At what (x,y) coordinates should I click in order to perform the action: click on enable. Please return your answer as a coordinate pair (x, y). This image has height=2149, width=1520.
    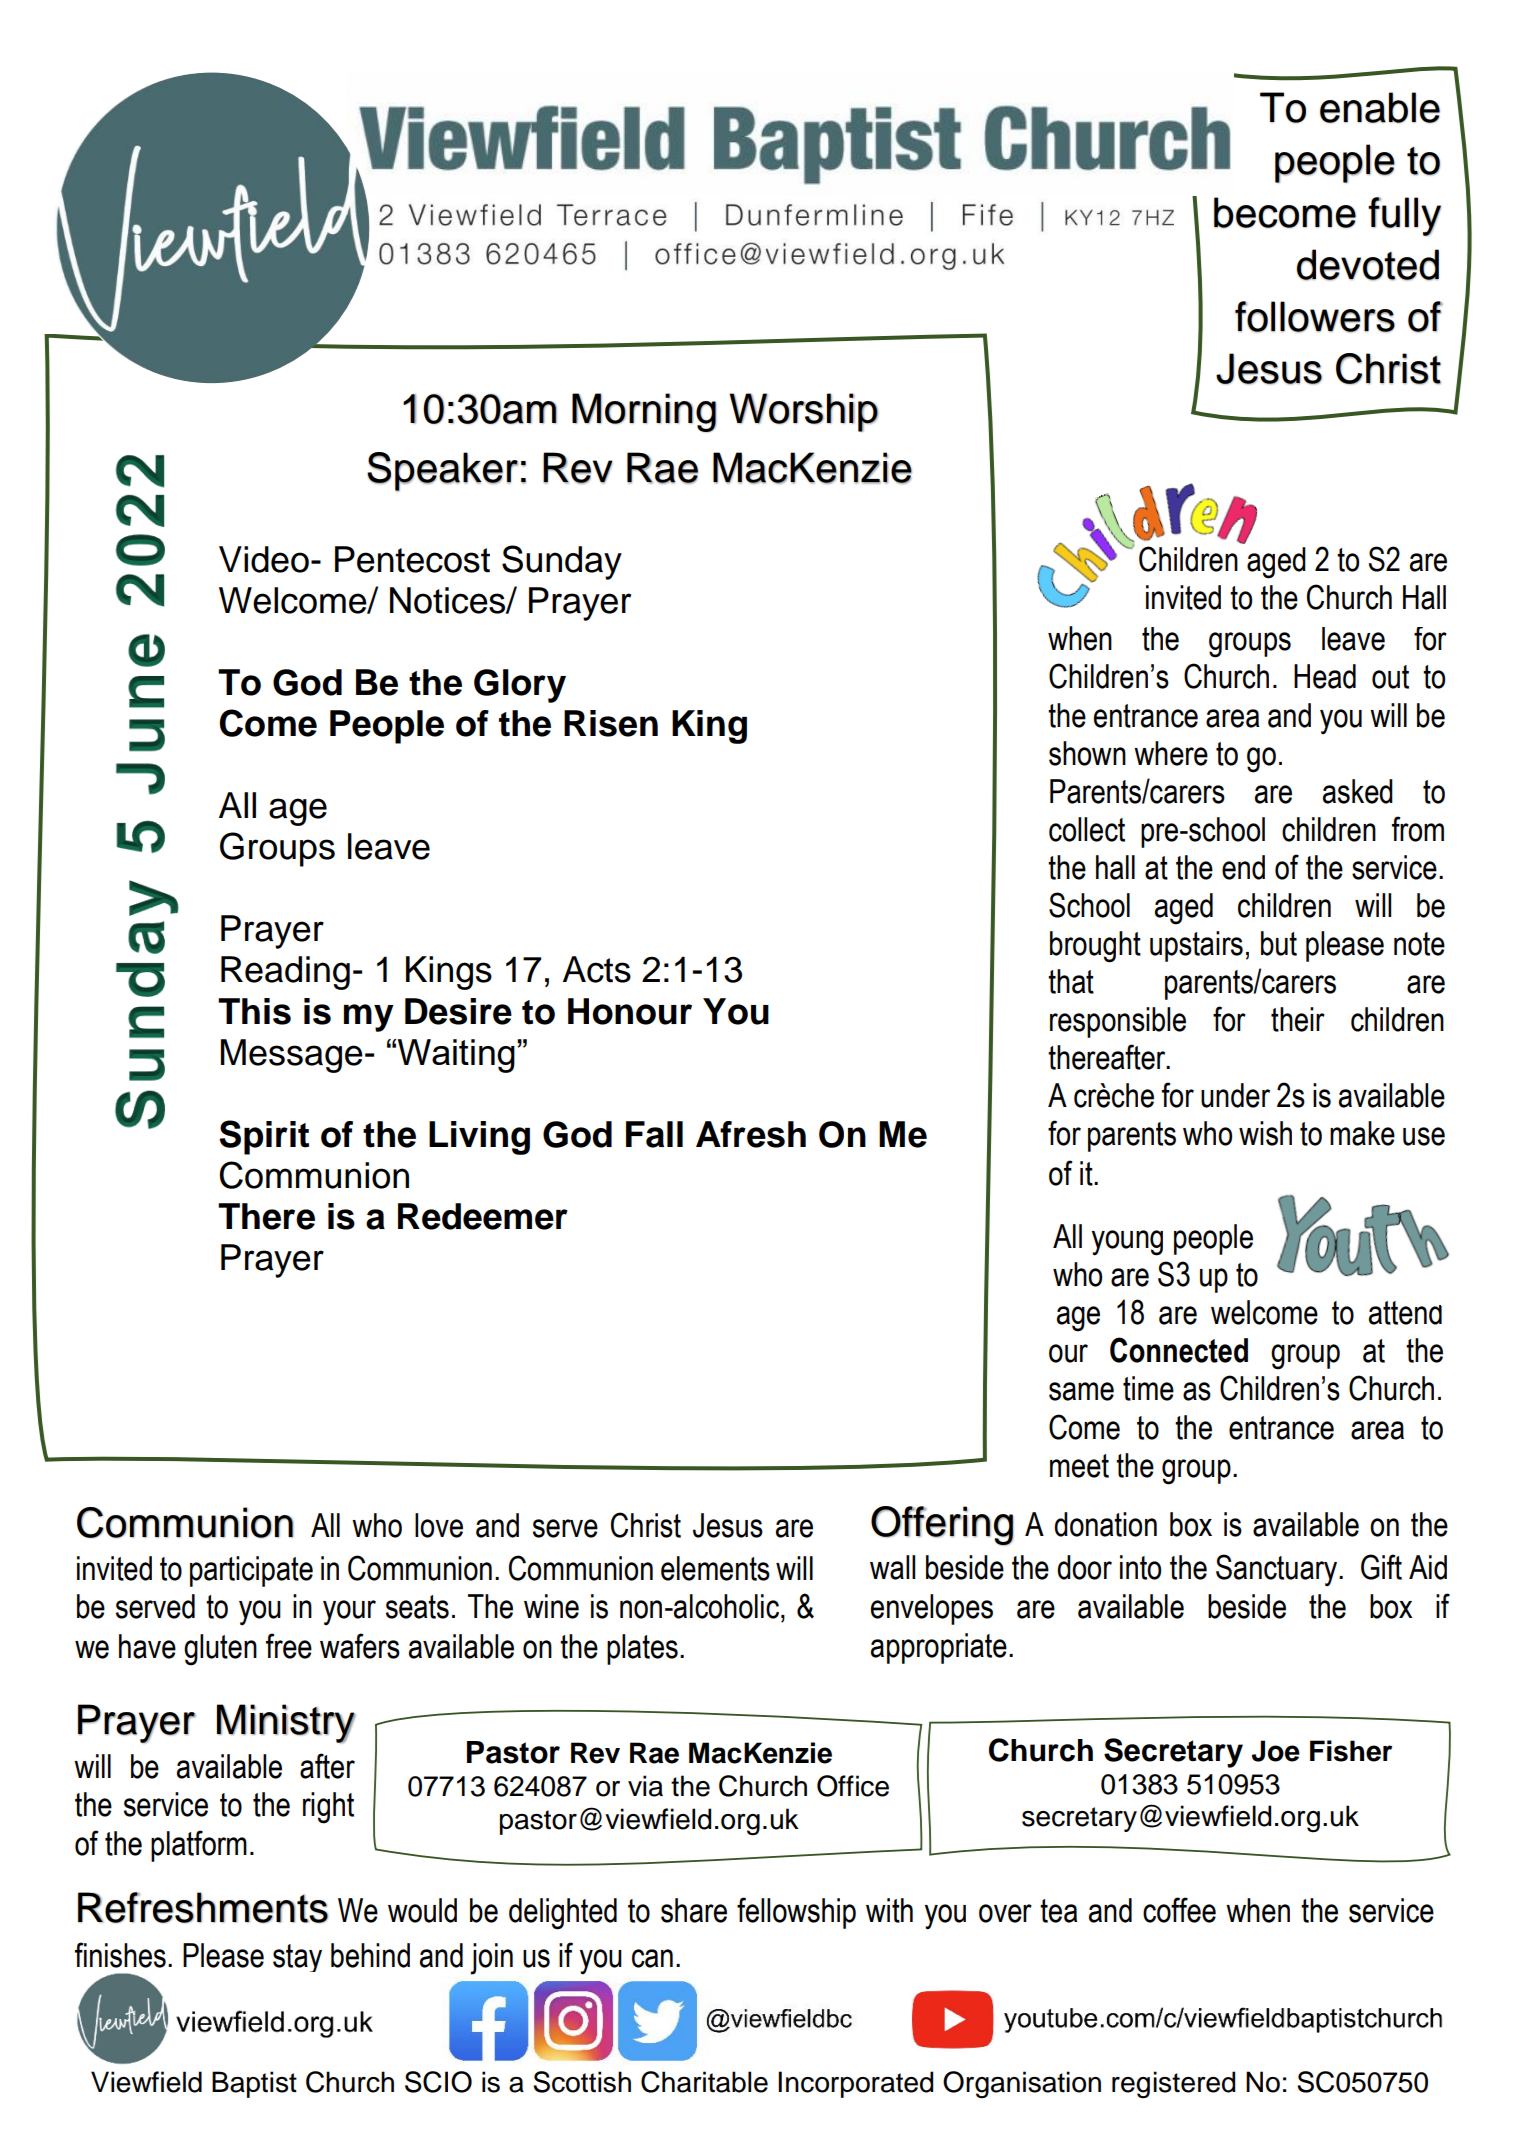
    Looking at the image, I should click on (1380, 107).
